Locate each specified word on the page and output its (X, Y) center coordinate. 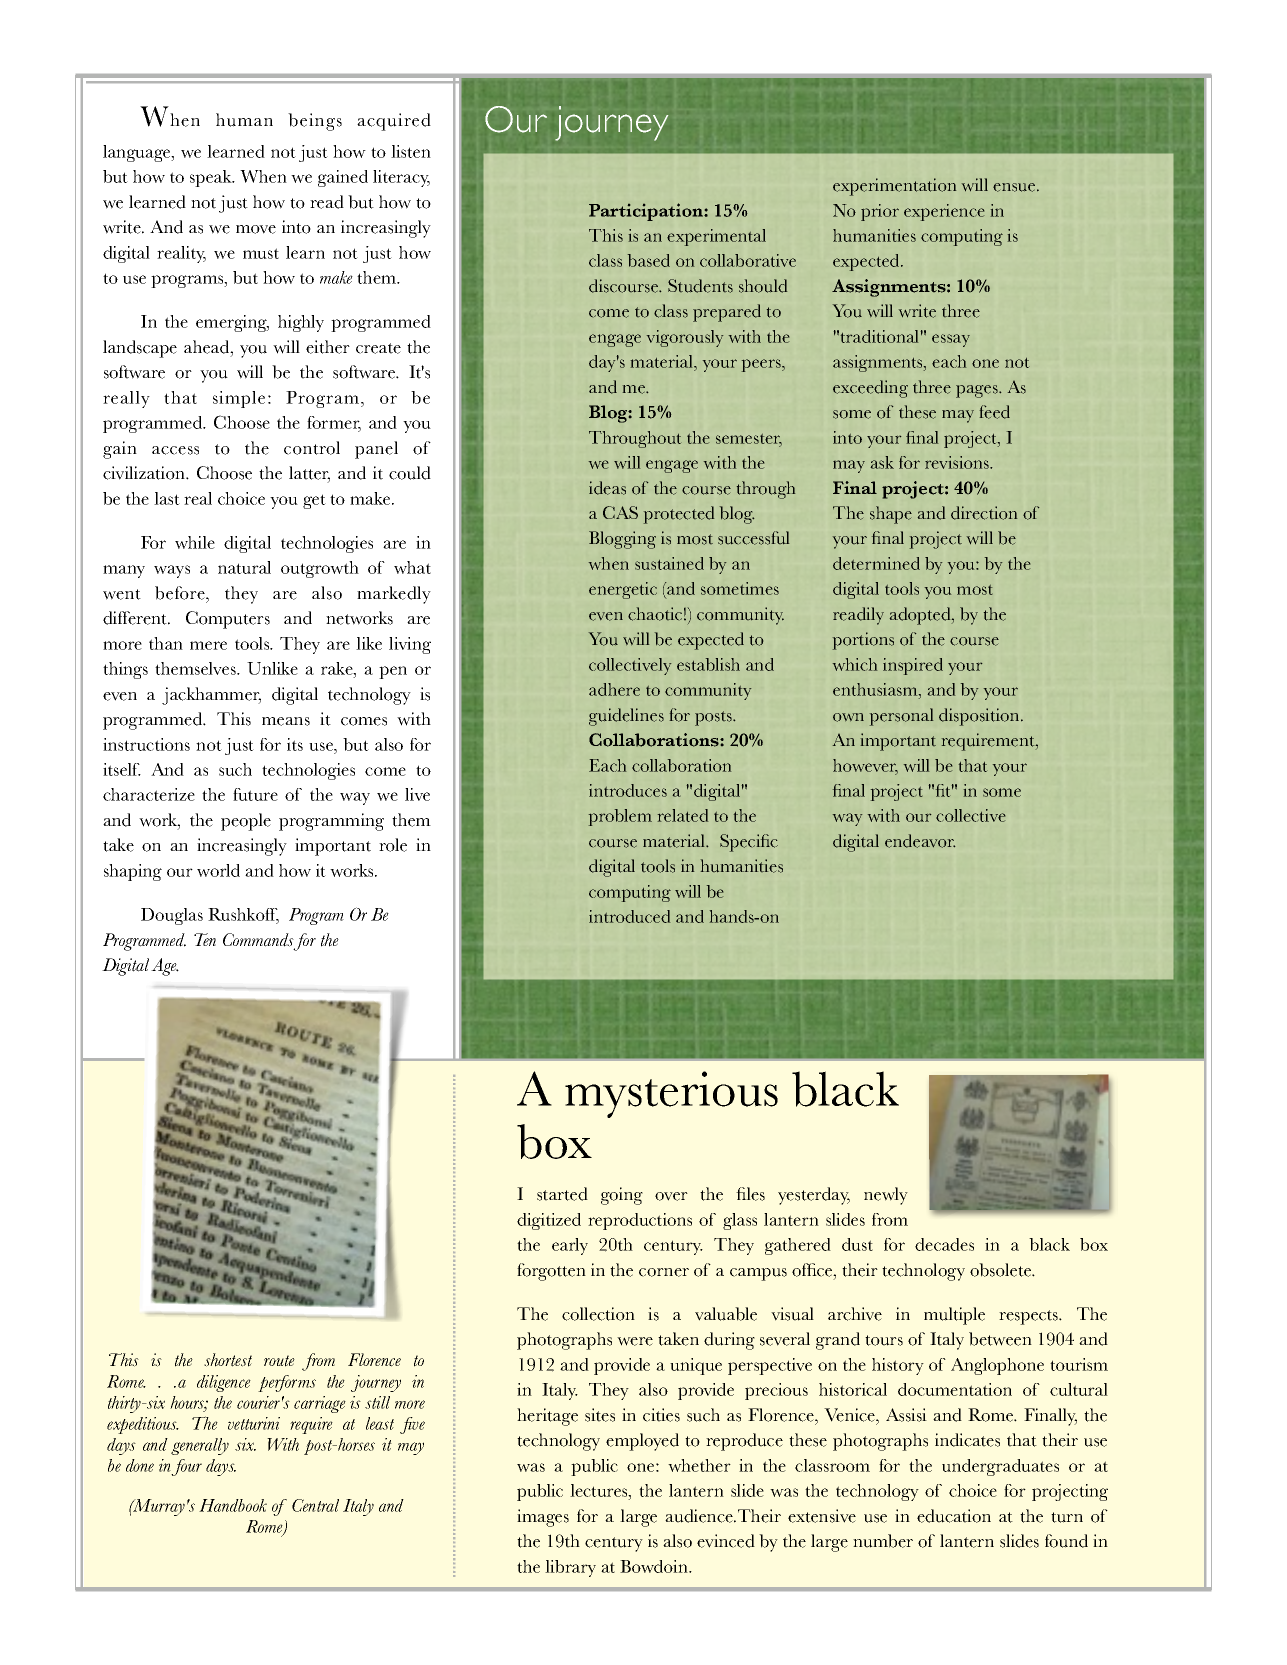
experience (944, 212)
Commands (258, 940)
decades (944, 1244)
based (649, 260)
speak (212, 178)
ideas (607, 488)
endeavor (920, 841)
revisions (958, 462)
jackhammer (211, 696)
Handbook (233, 1505)
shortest (228, 1360)
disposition (980, 717)
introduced (629, 916)
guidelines (626, 717)
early (570, 1246)
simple (239, 399)
